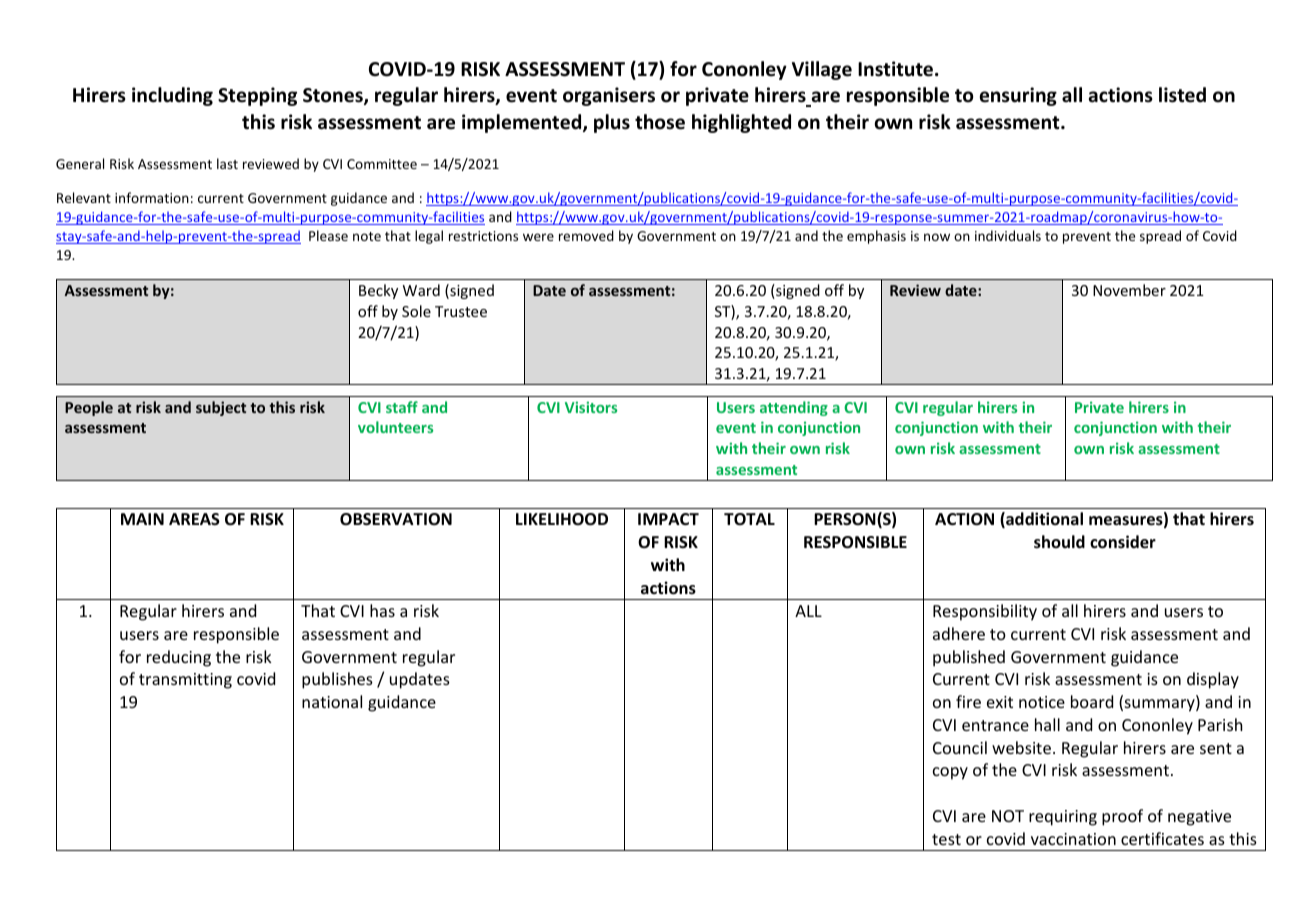 The image size is (1308, 924). Describe the element at coordinates (461, 311) in the page. I see `Trustee` at that location.
